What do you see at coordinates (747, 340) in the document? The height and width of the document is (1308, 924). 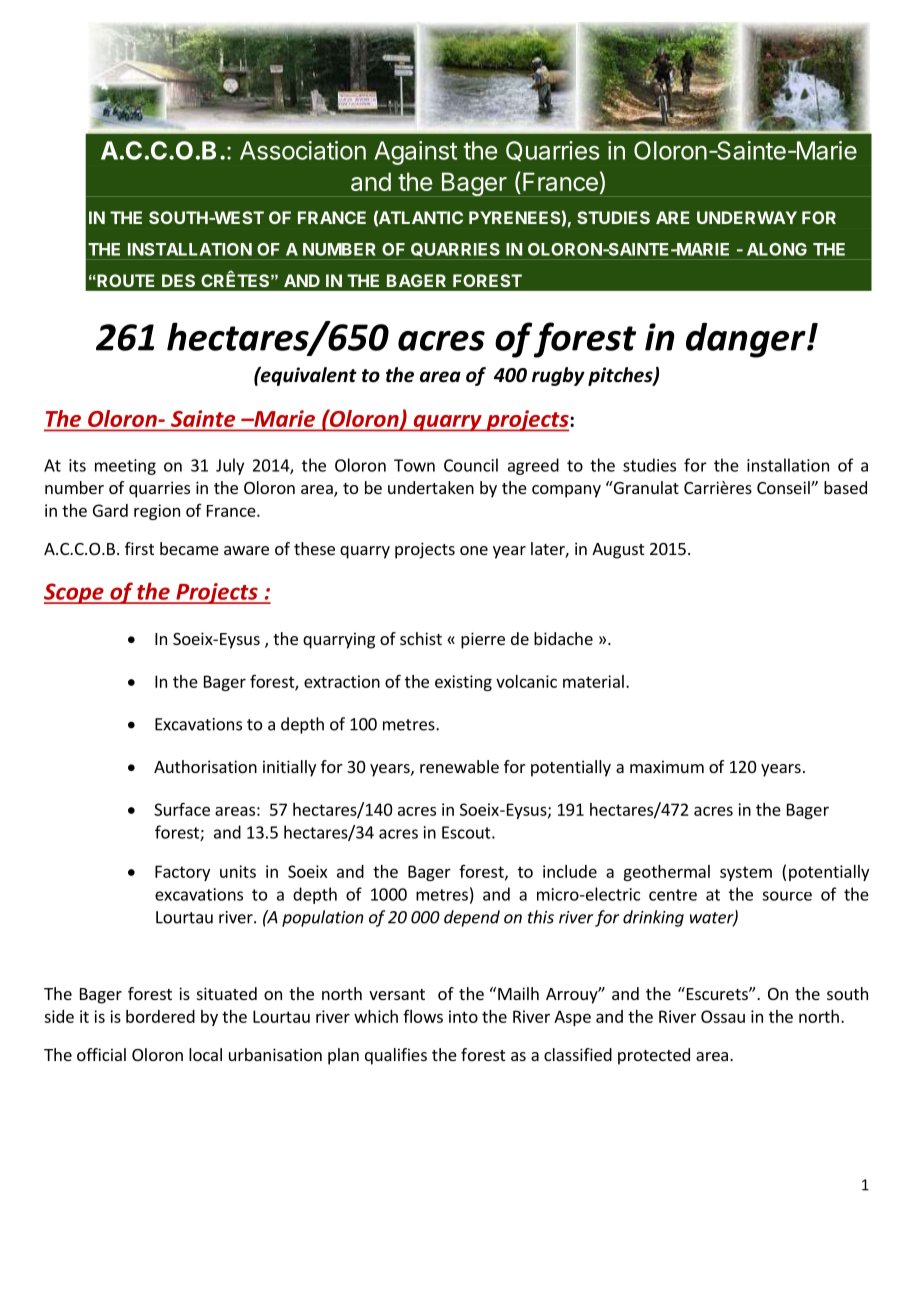 I see `danger` at bounding box center [747, 340].
